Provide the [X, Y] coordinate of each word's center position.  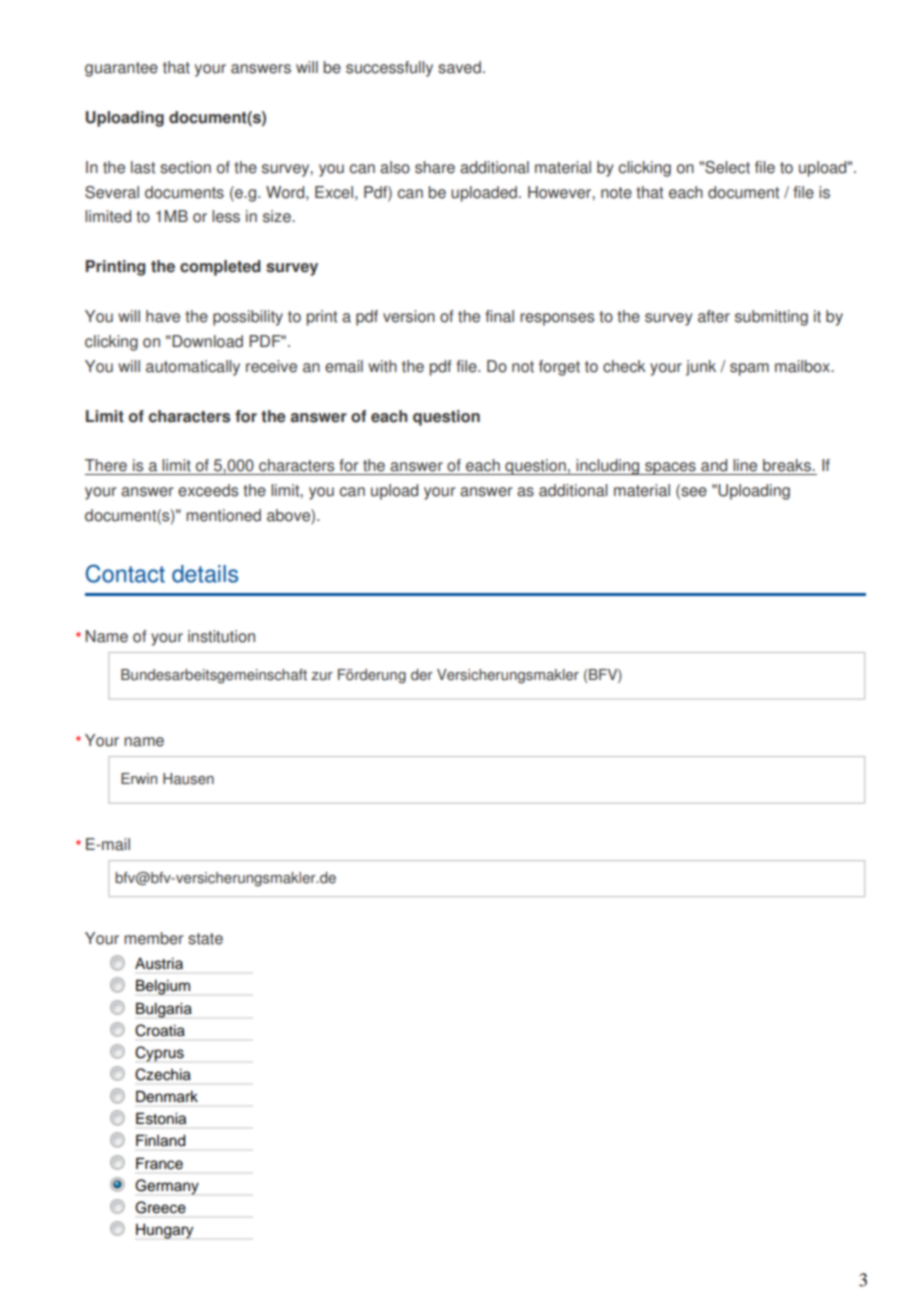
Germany [167, 1187]
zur [322, 676]
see [693, 492]
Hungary [164, 1231]
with [382, 366]
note [616, 193]
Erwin [139, 778]
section [185, 167]
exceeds [208, 490]
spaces [670, 468]
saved [459, 67]
